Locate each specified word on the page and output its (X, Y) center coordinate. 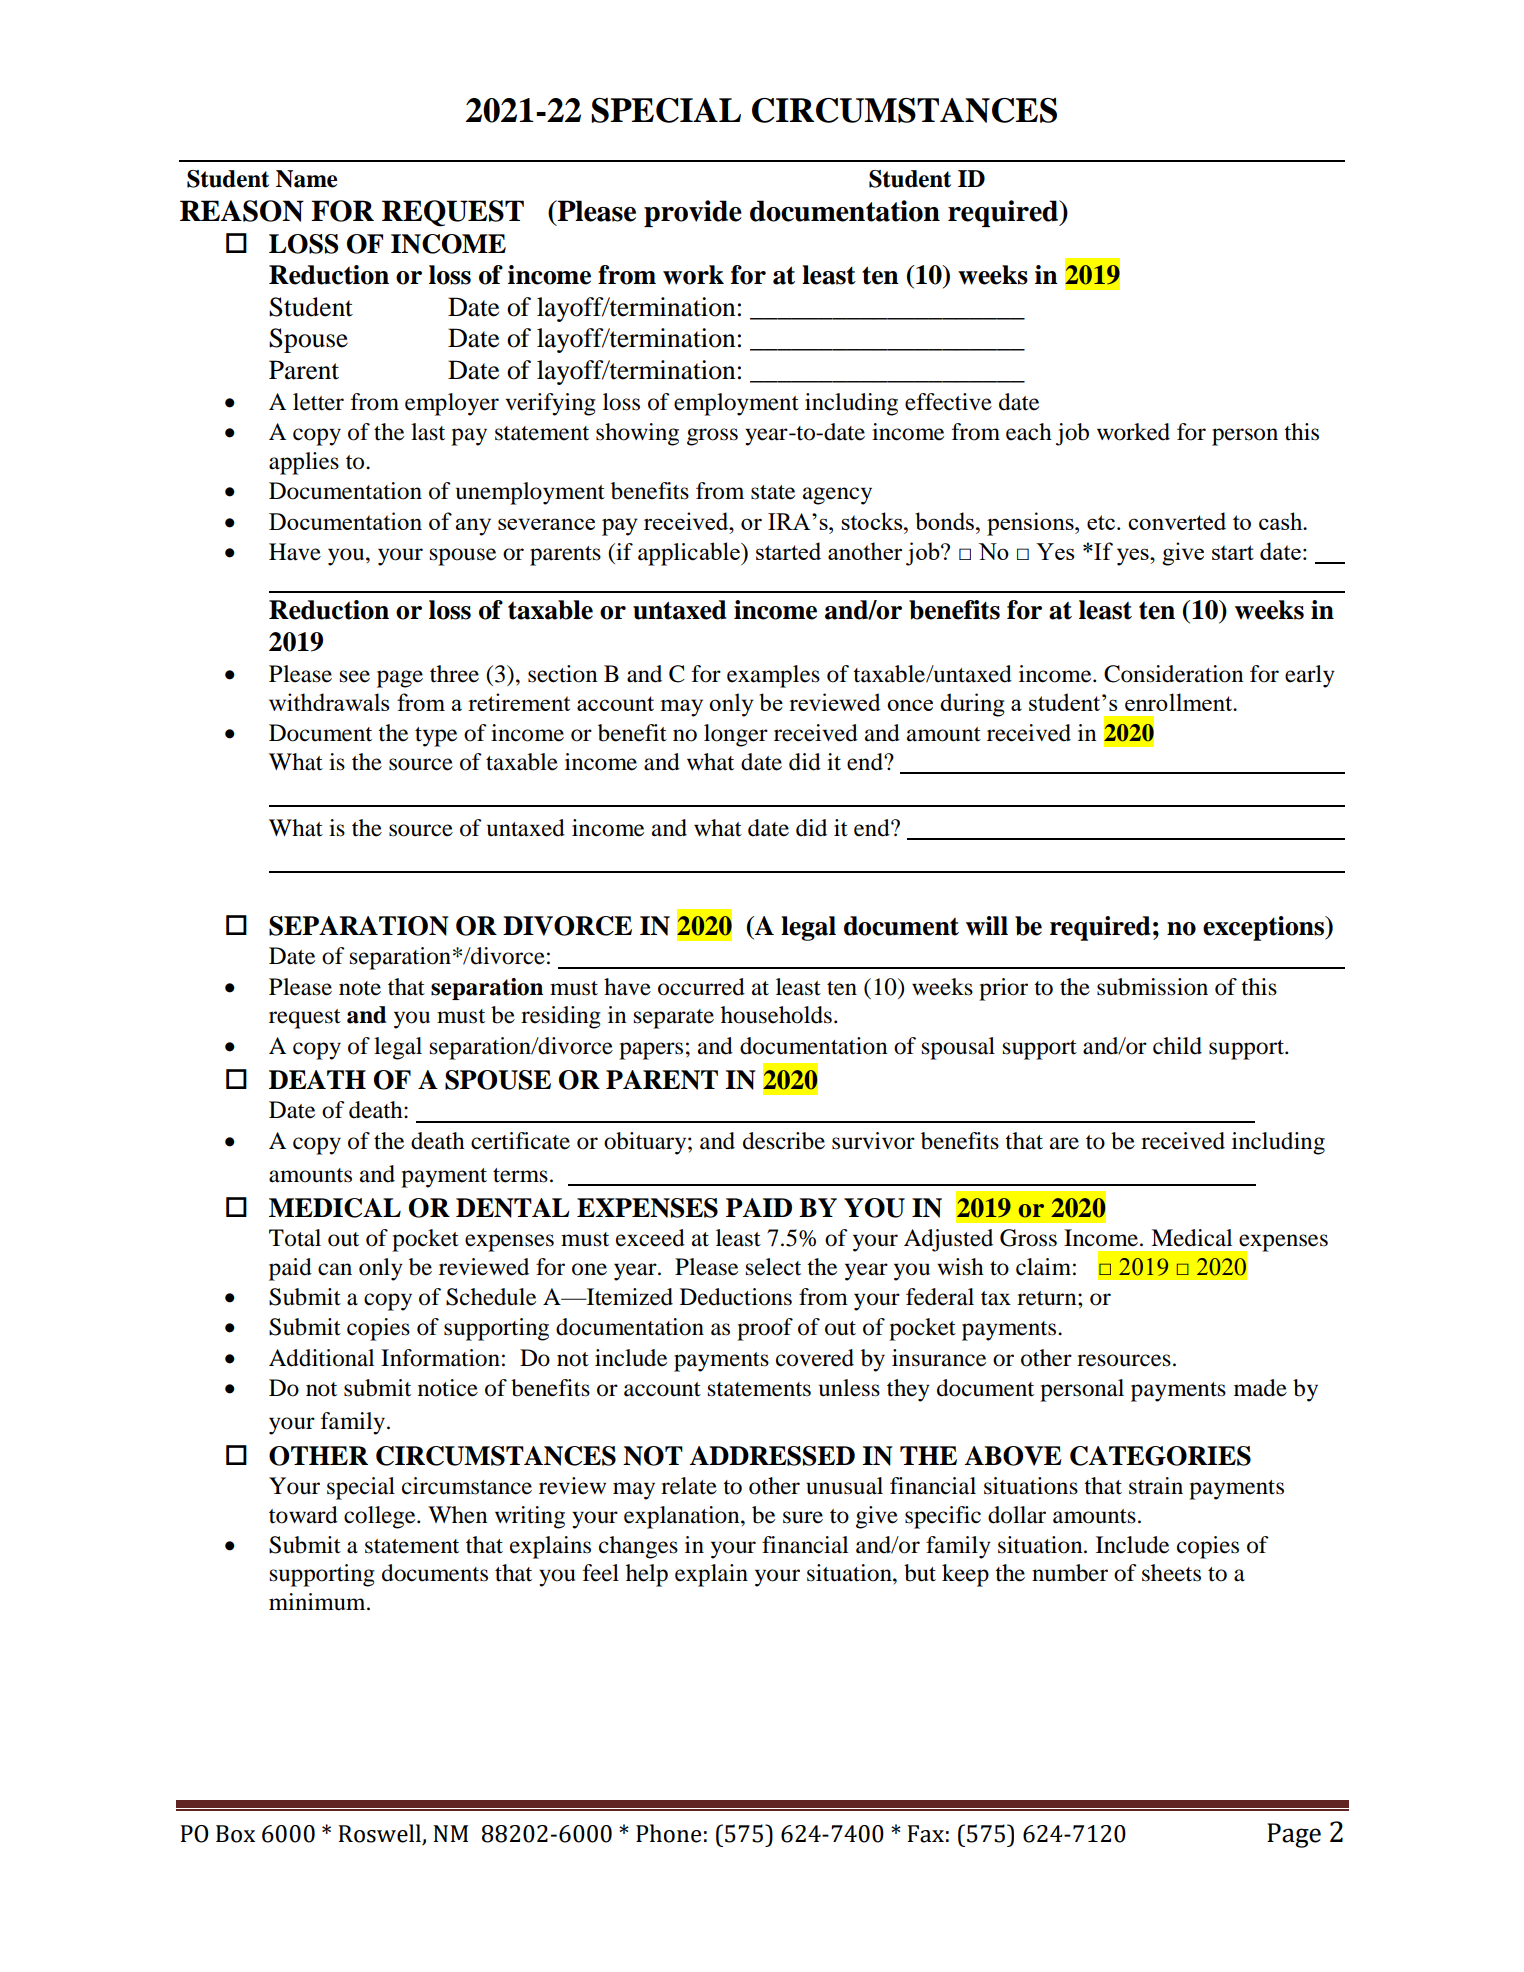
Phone (668, 1833)
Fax (926, 1834)
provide (693, 213)
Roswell (380, 1833)
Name (306, 179)
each (1029, 432)
